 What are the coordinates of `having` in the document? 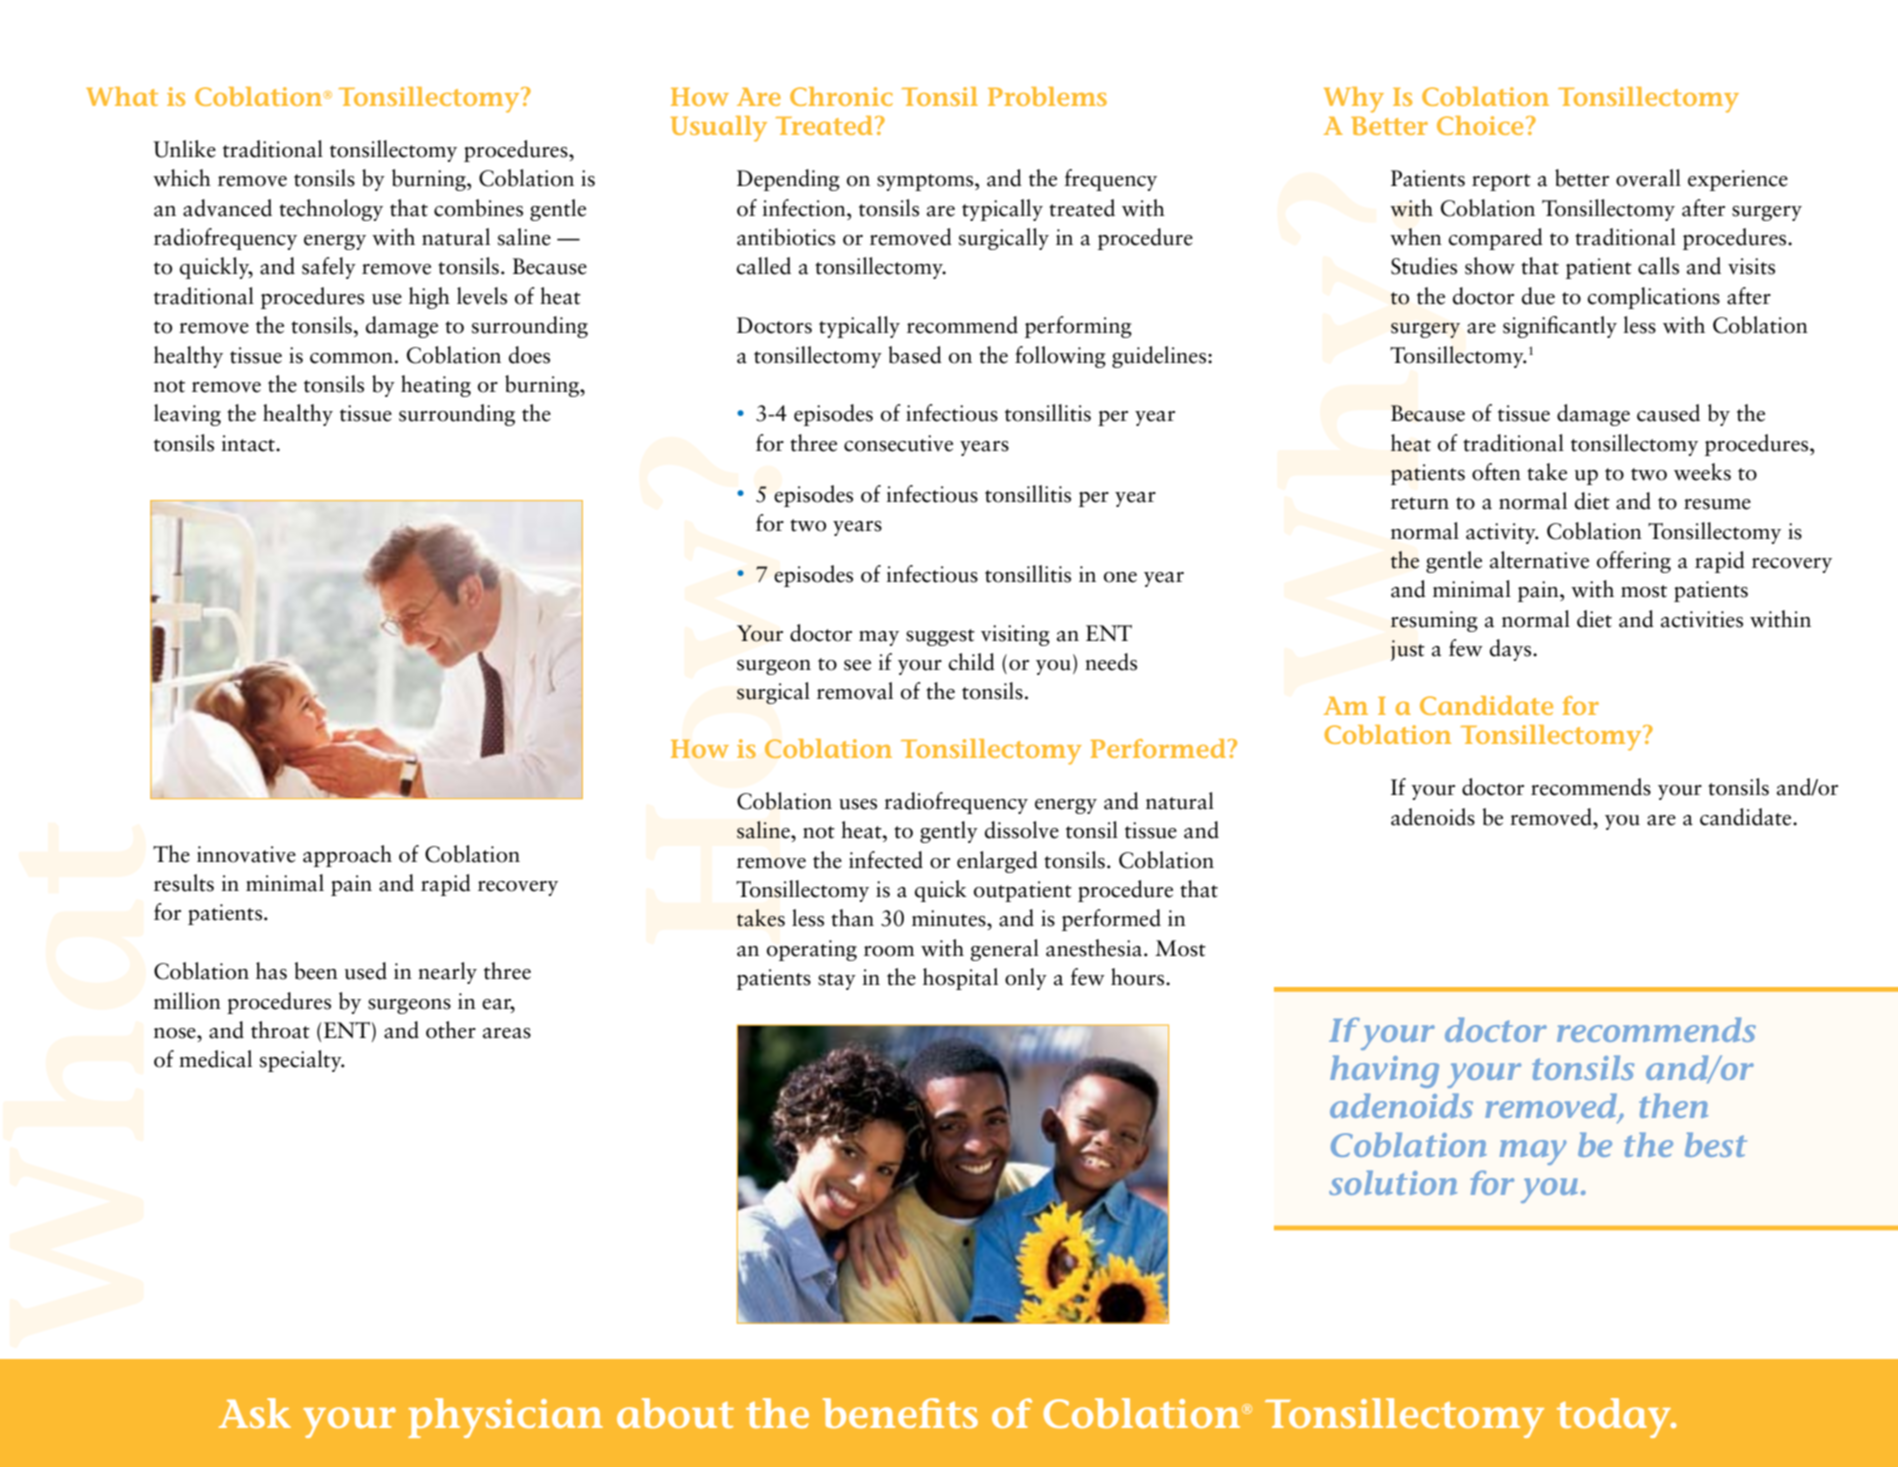 It's located at (1384, 1071).
